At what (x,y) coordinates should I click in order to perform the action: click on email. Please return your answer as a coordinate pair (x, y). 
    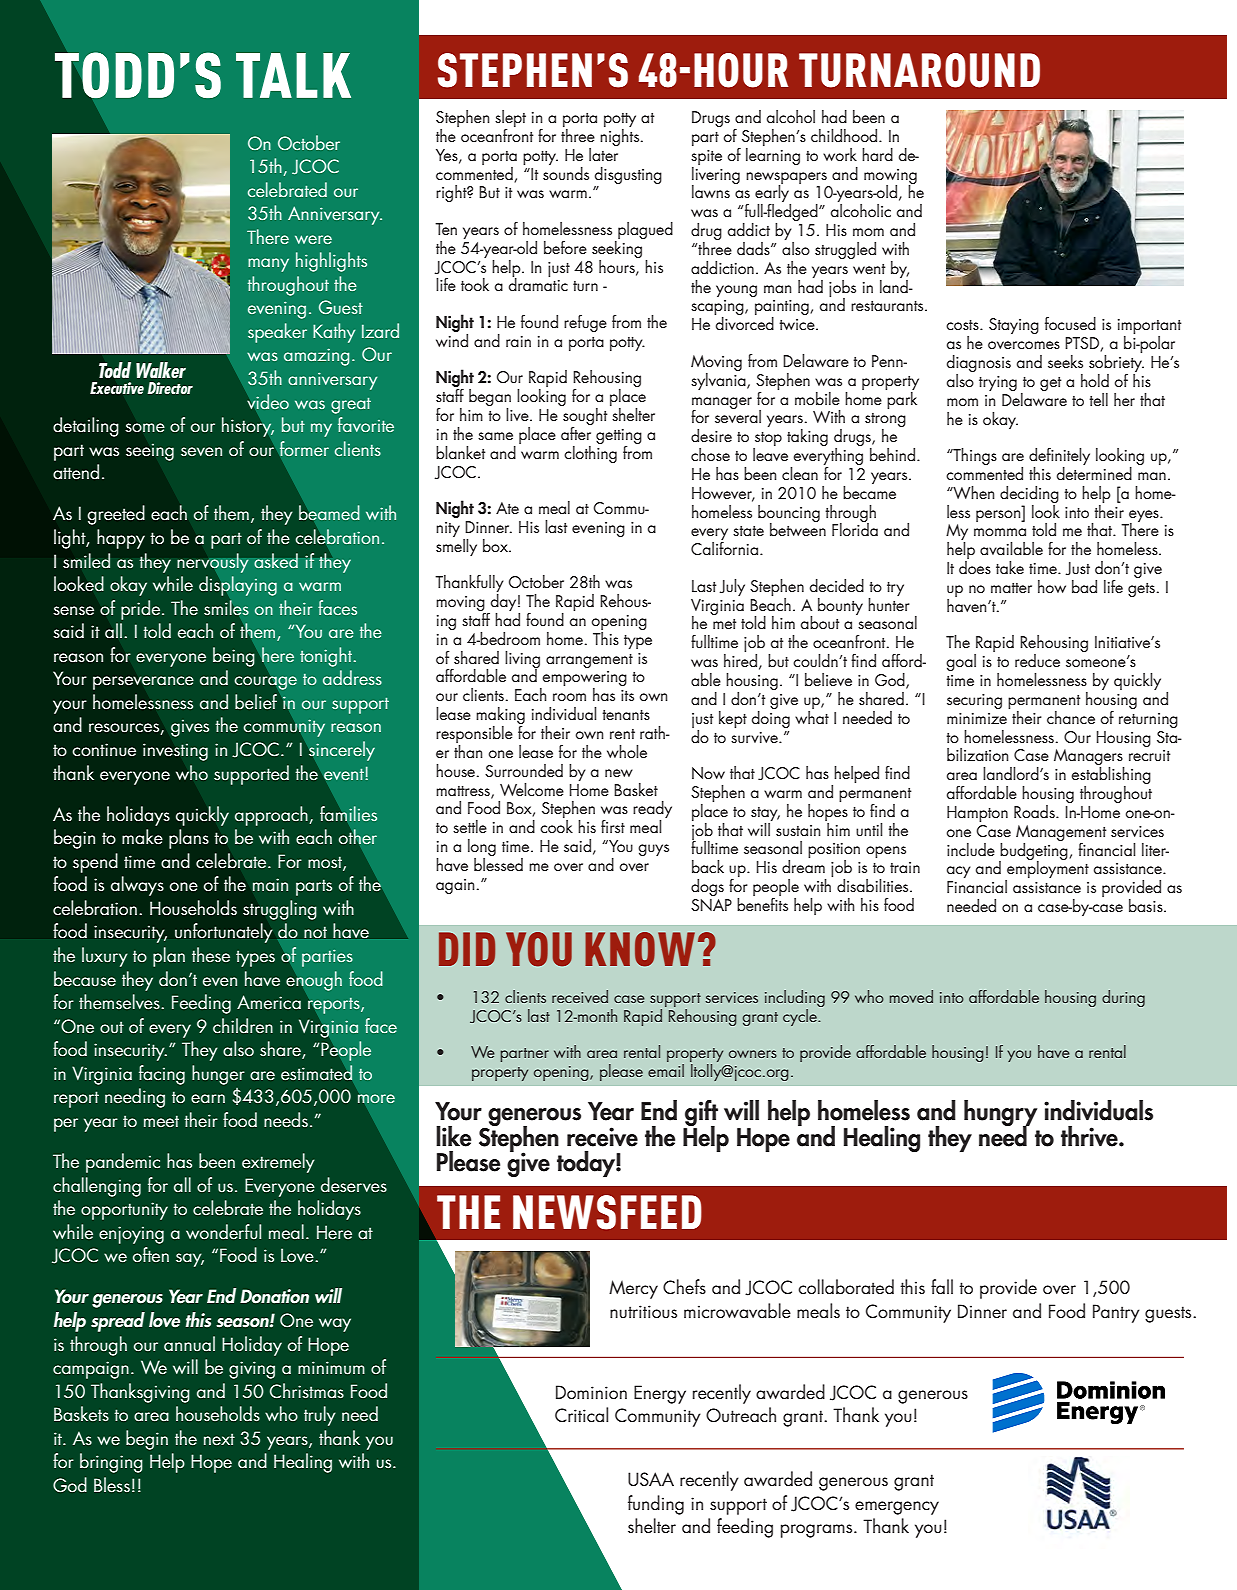
    Looking at the image, I should click on (666, 1069).
